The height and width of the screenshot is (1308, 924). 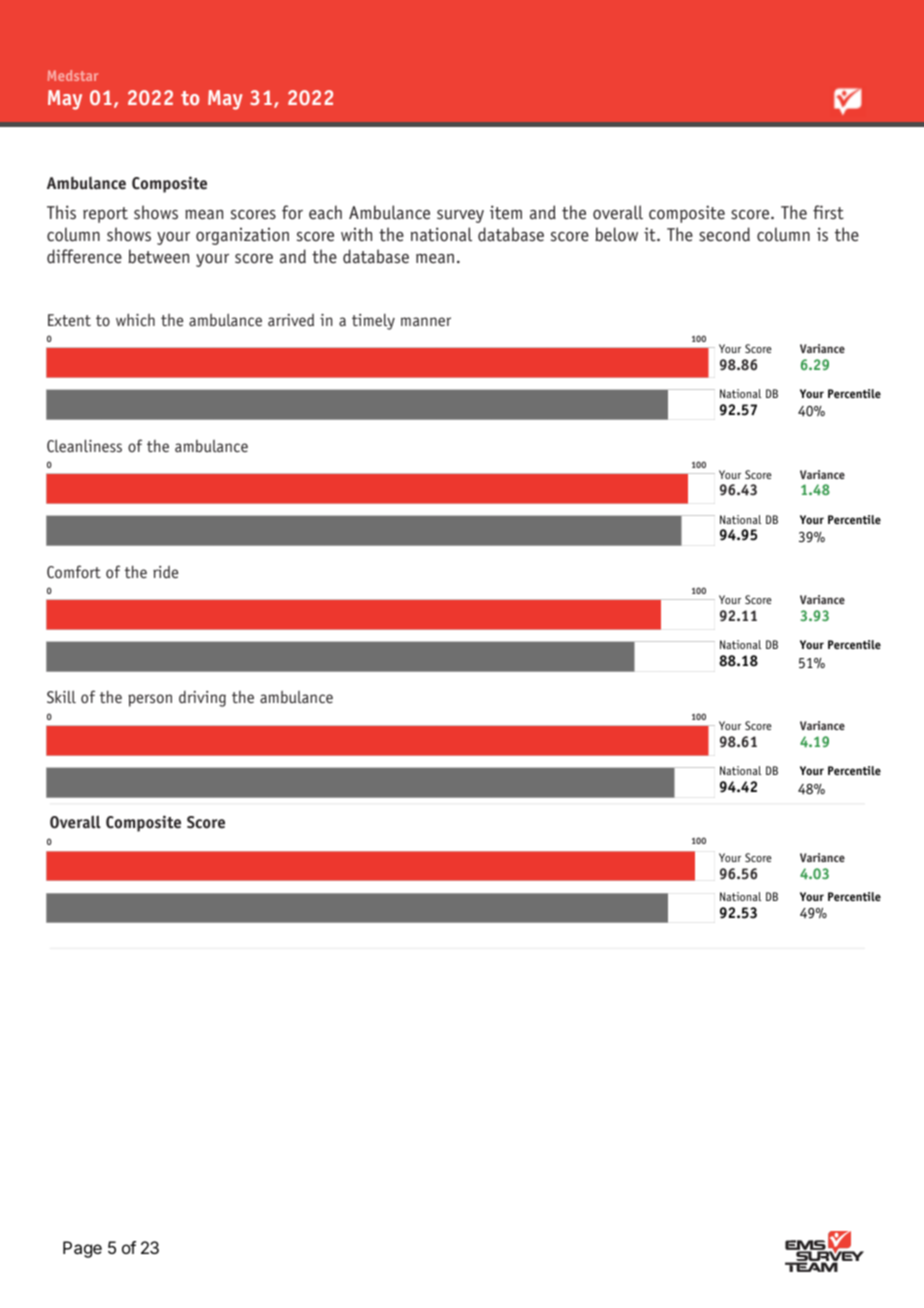 I want to click on Skill, so click(x=61, y=696).
